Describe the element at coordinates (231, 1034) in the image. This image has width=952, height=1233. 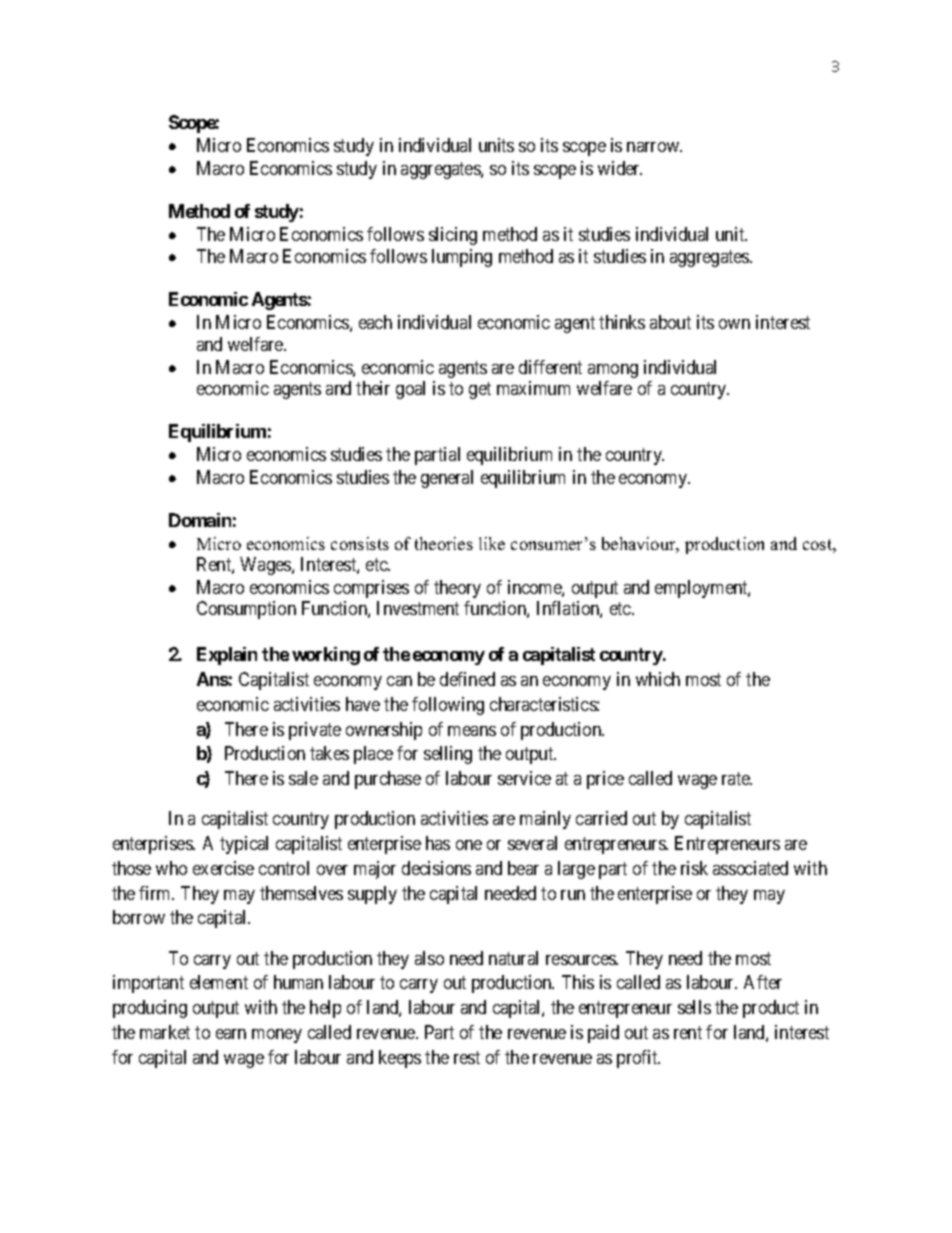
I see `earn` at that location.
